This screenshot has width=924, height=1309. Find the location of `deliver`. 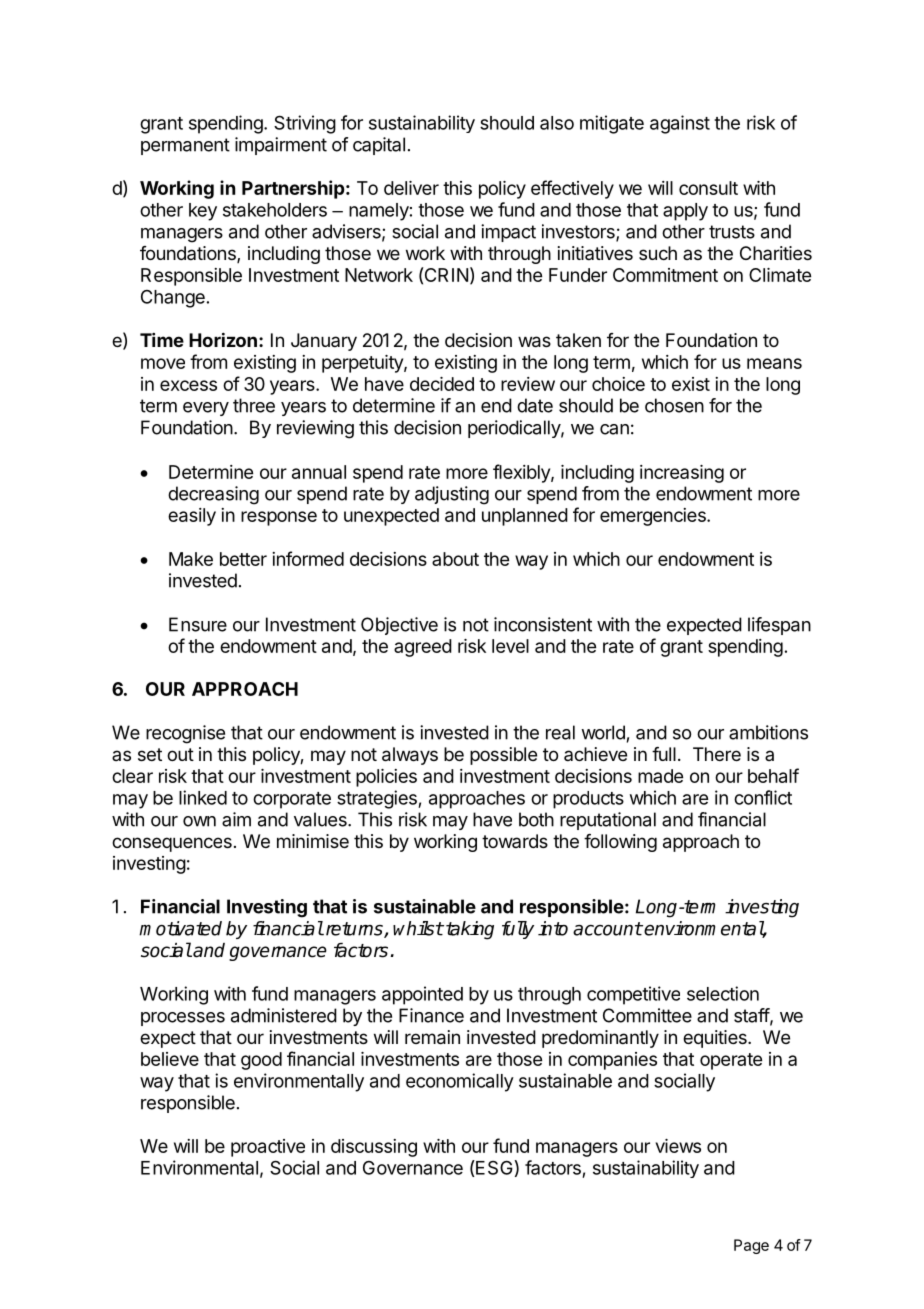

deliver is located at coordinates (411, 188).
